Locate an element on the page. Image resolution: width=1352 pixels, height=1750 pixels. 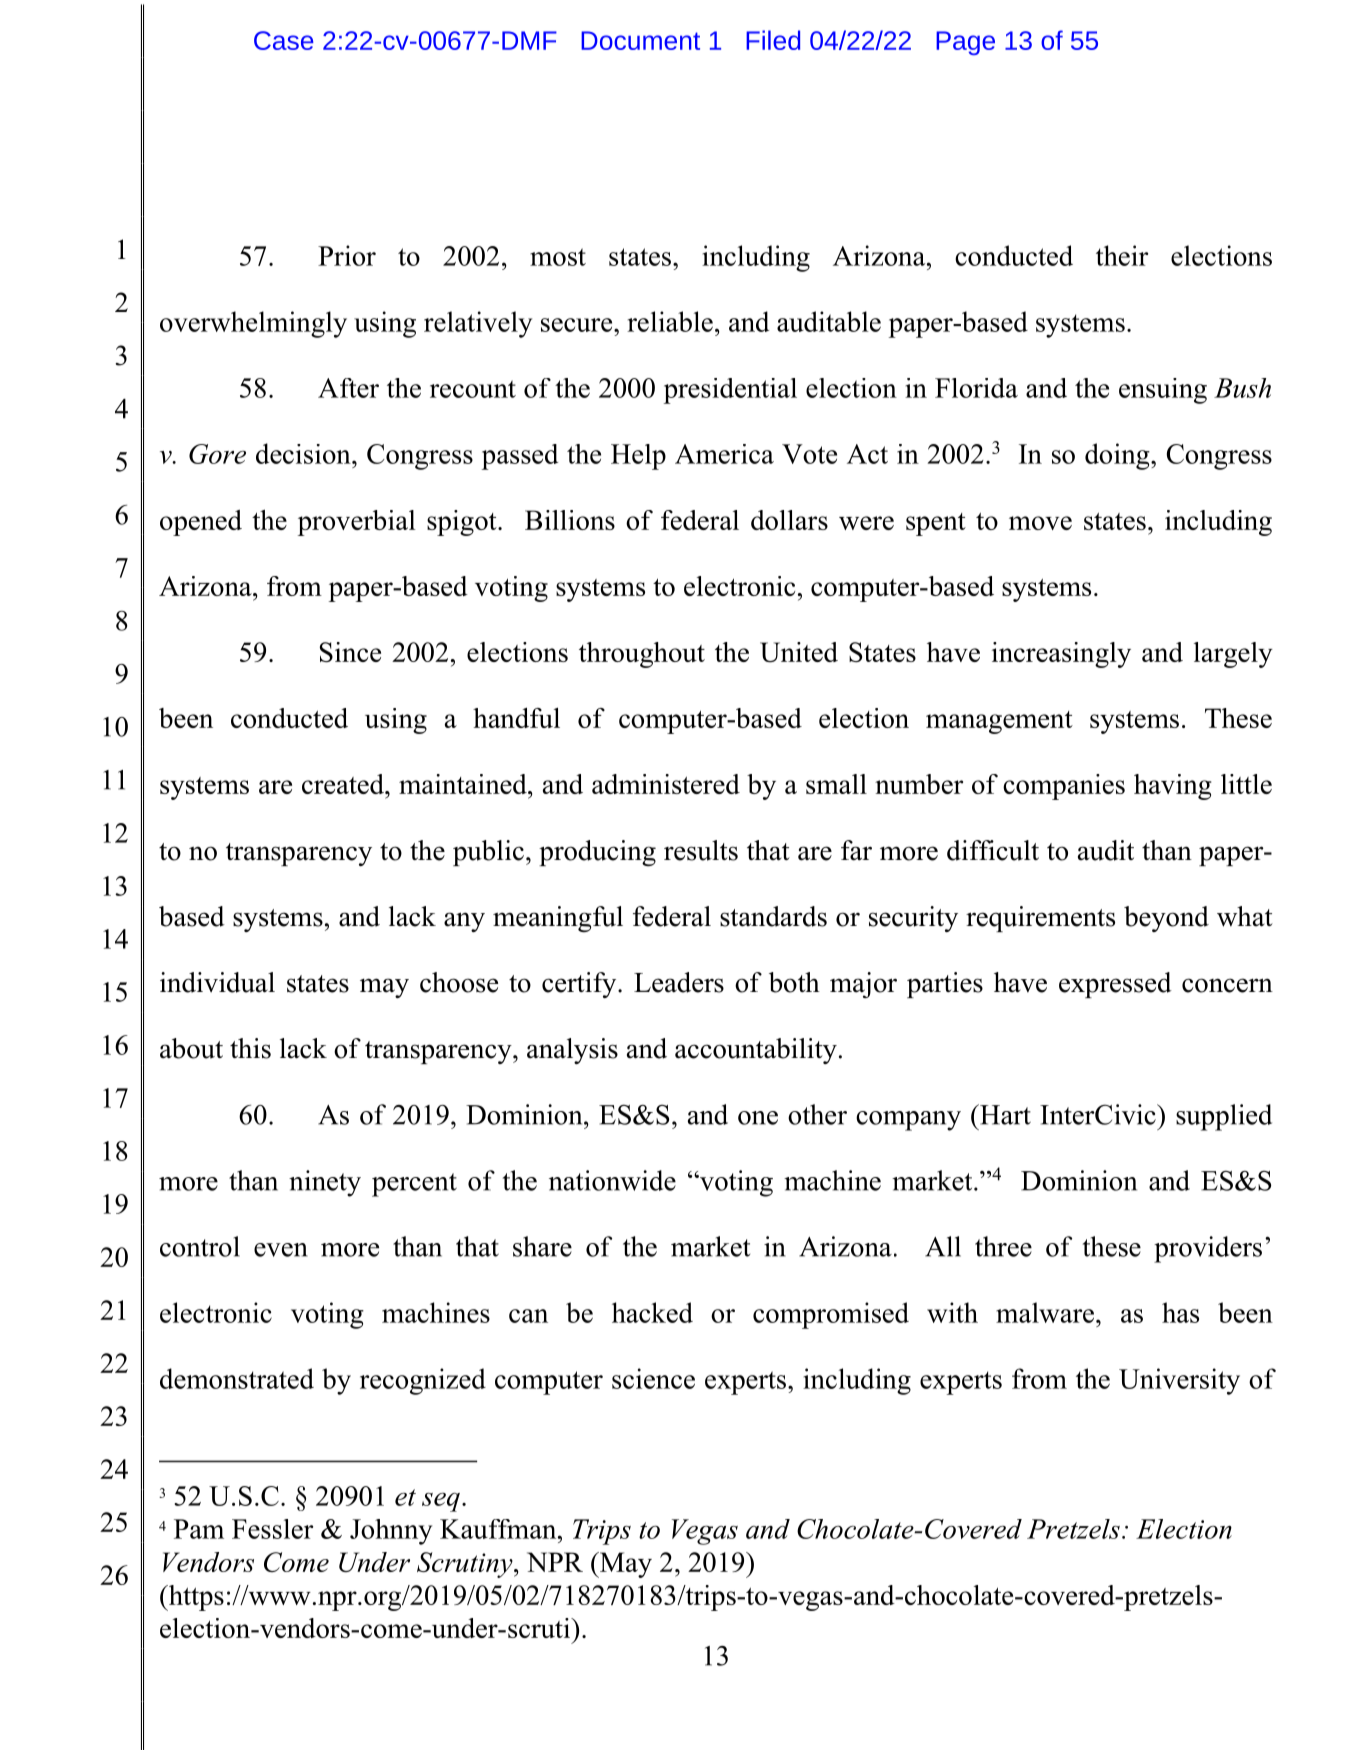
move is located at coordinates (1040, 523).
